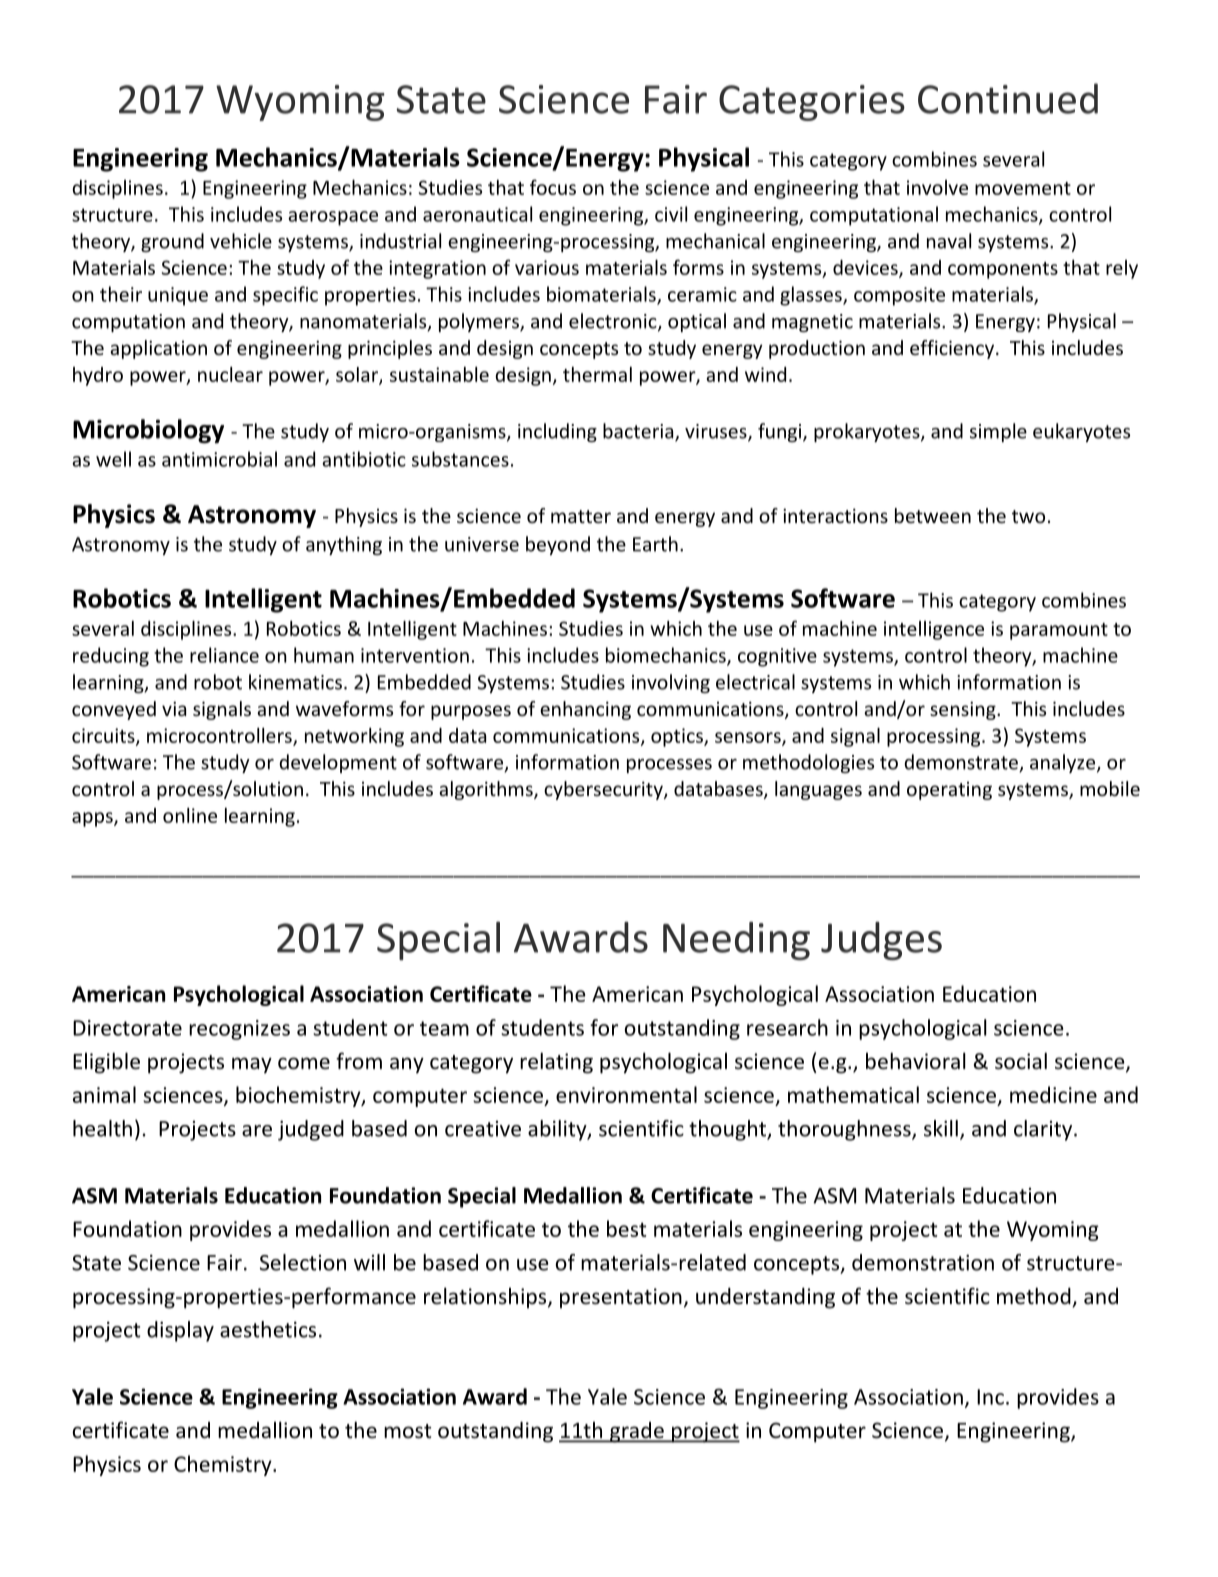  I want to click on Earth, so click(655, 544).
